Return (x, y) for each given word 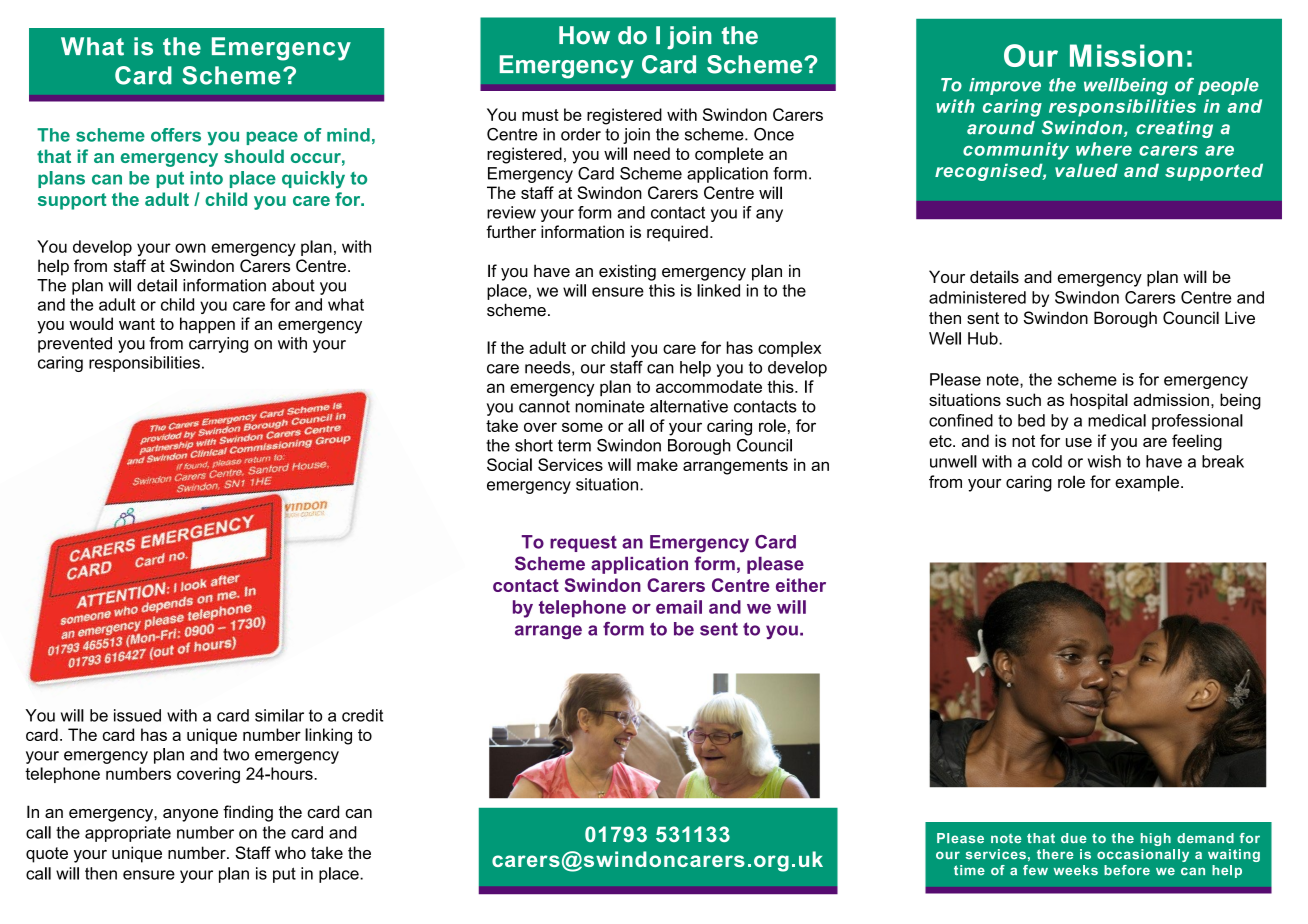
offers (176, 135)
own (190, 248)
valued (1086, 170)
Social (509, 464)
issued (137, 715)
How (584, 35)
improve (1005, 86)
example (1147, 483)
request (583, 543)
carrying (218, 345)
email (679, 607)
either (801, 585)
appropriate (128, 834)
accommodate (709, 386)
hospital (1099, 401)
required (677, 233)
